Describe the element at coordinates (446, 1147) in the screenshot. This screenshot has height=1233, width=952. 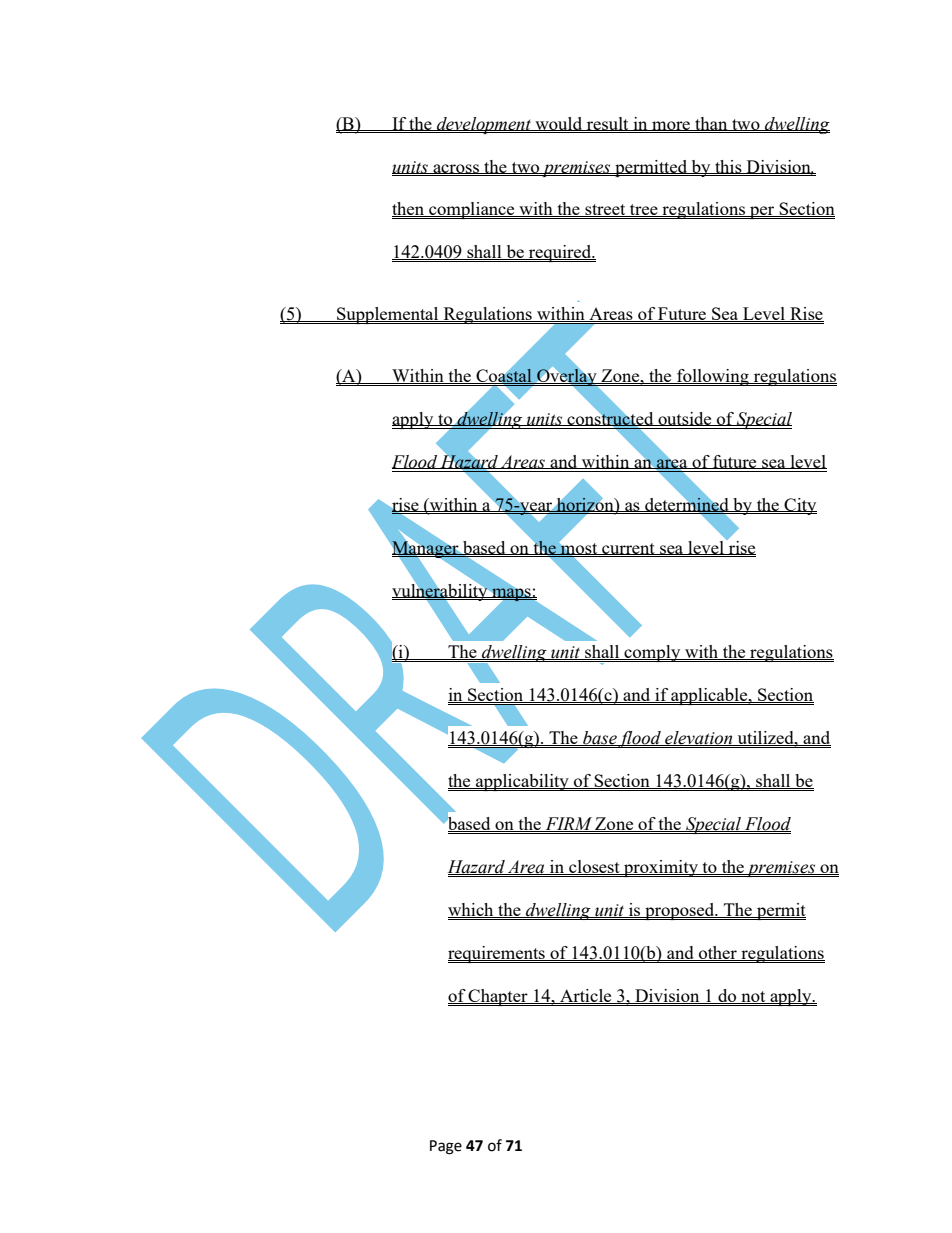
I see `Page` at that location.
